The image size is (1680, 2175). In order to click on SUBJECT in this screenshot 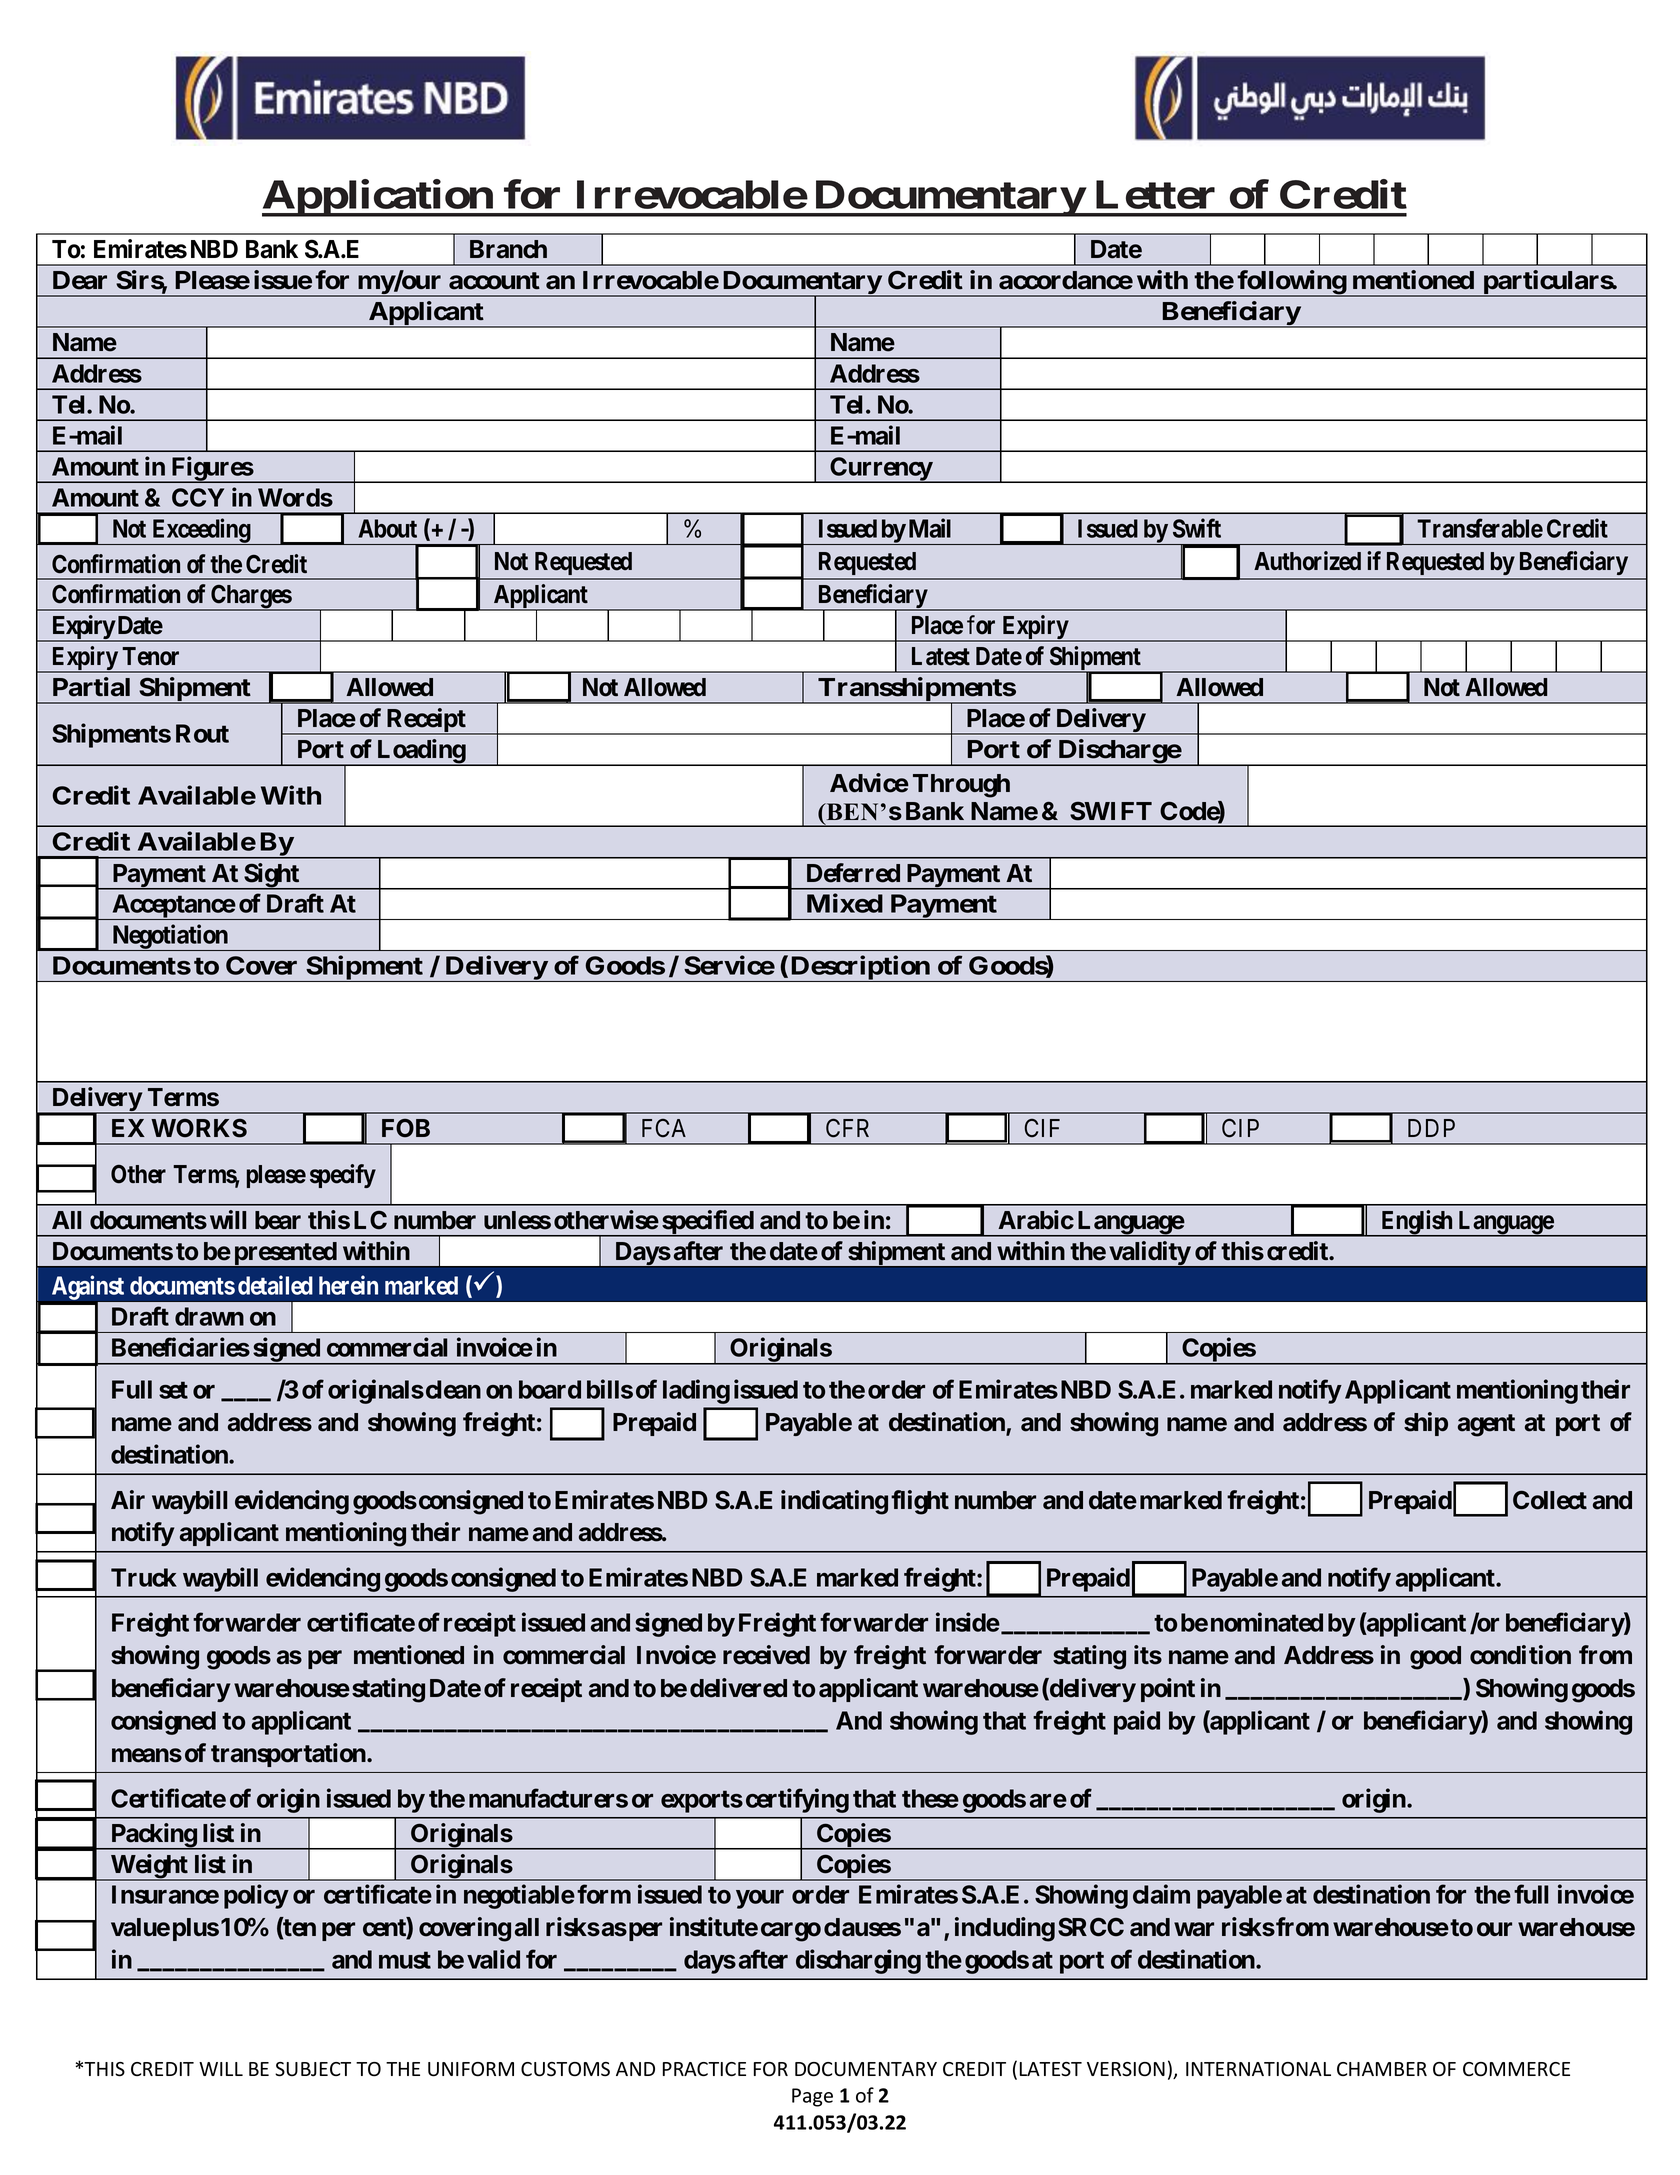, I will do `click(313, 2069)`.
